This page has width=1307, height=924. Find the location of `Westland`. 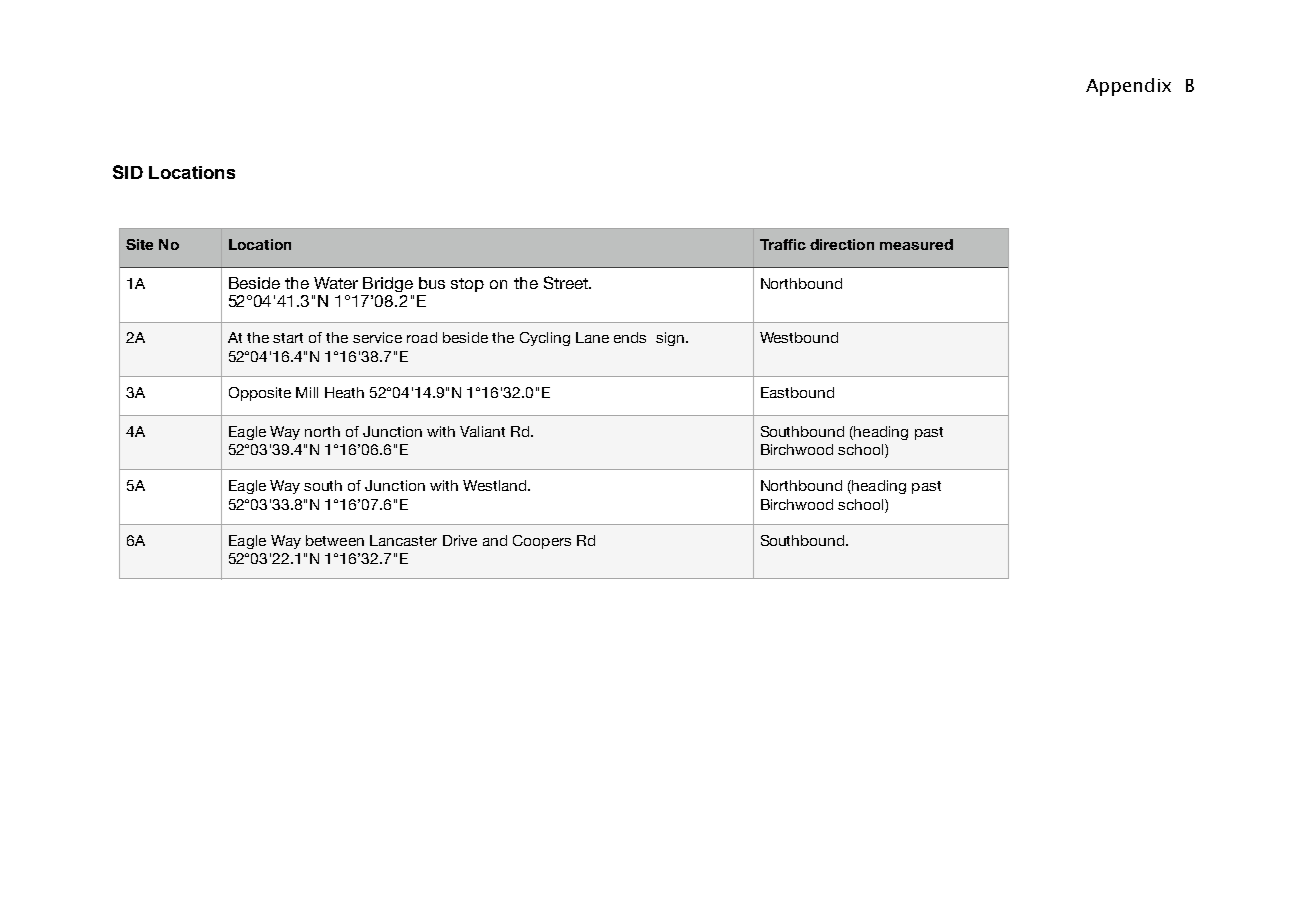

Westland is located at coordinates (496, 485).
